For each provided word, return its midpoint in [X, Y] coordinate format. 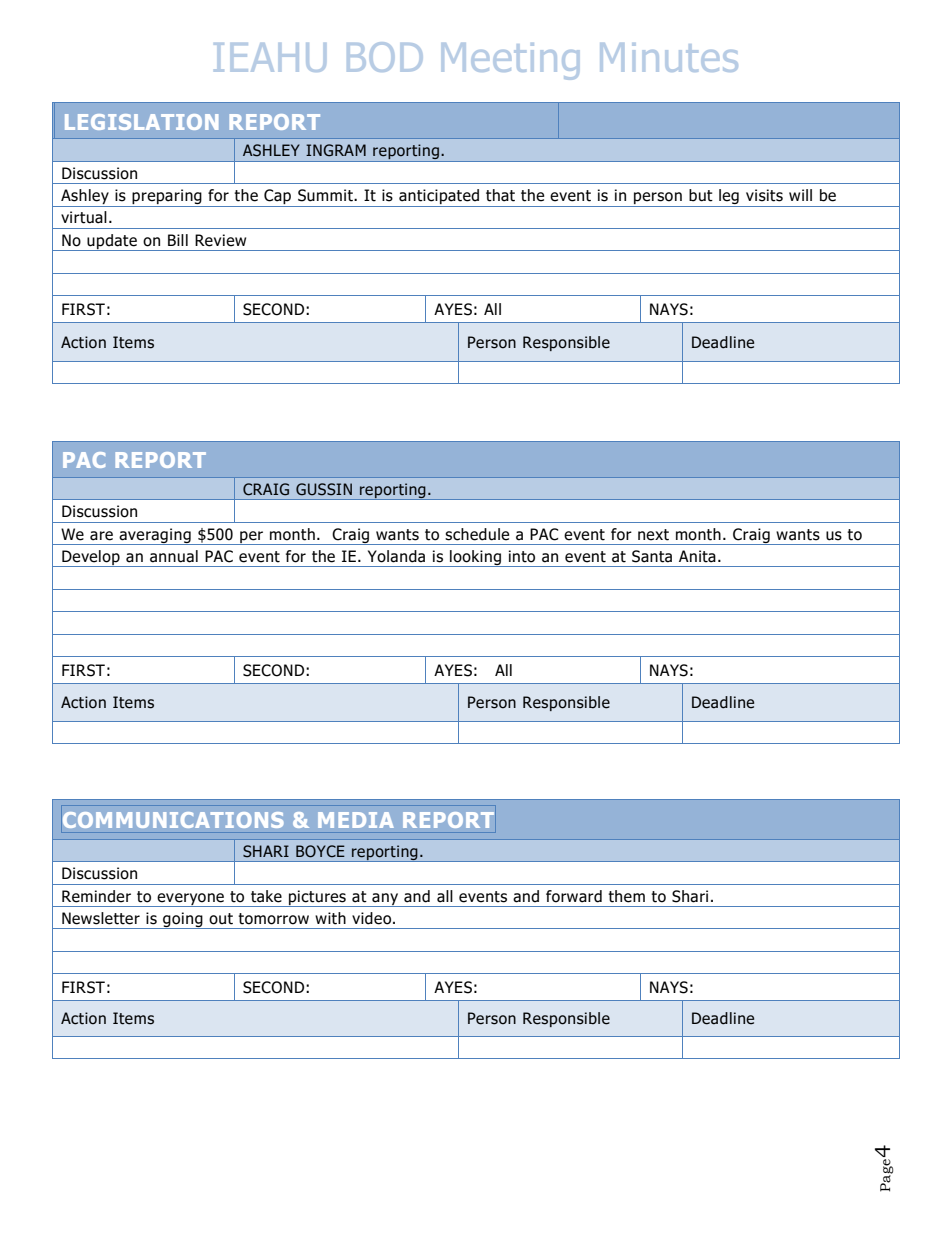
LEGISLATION [141, 122]
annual [174, 556]
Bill [178, 240]
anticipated [439, 198]
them [626, 896]
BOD [384, 57]
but [701, 195]
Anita [697, 556]
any [385, 900]
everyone [190, 900]
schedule [477, 534]
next [653, 535]
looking [475, 558]
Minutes [669, 57]
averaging [155, 536]
